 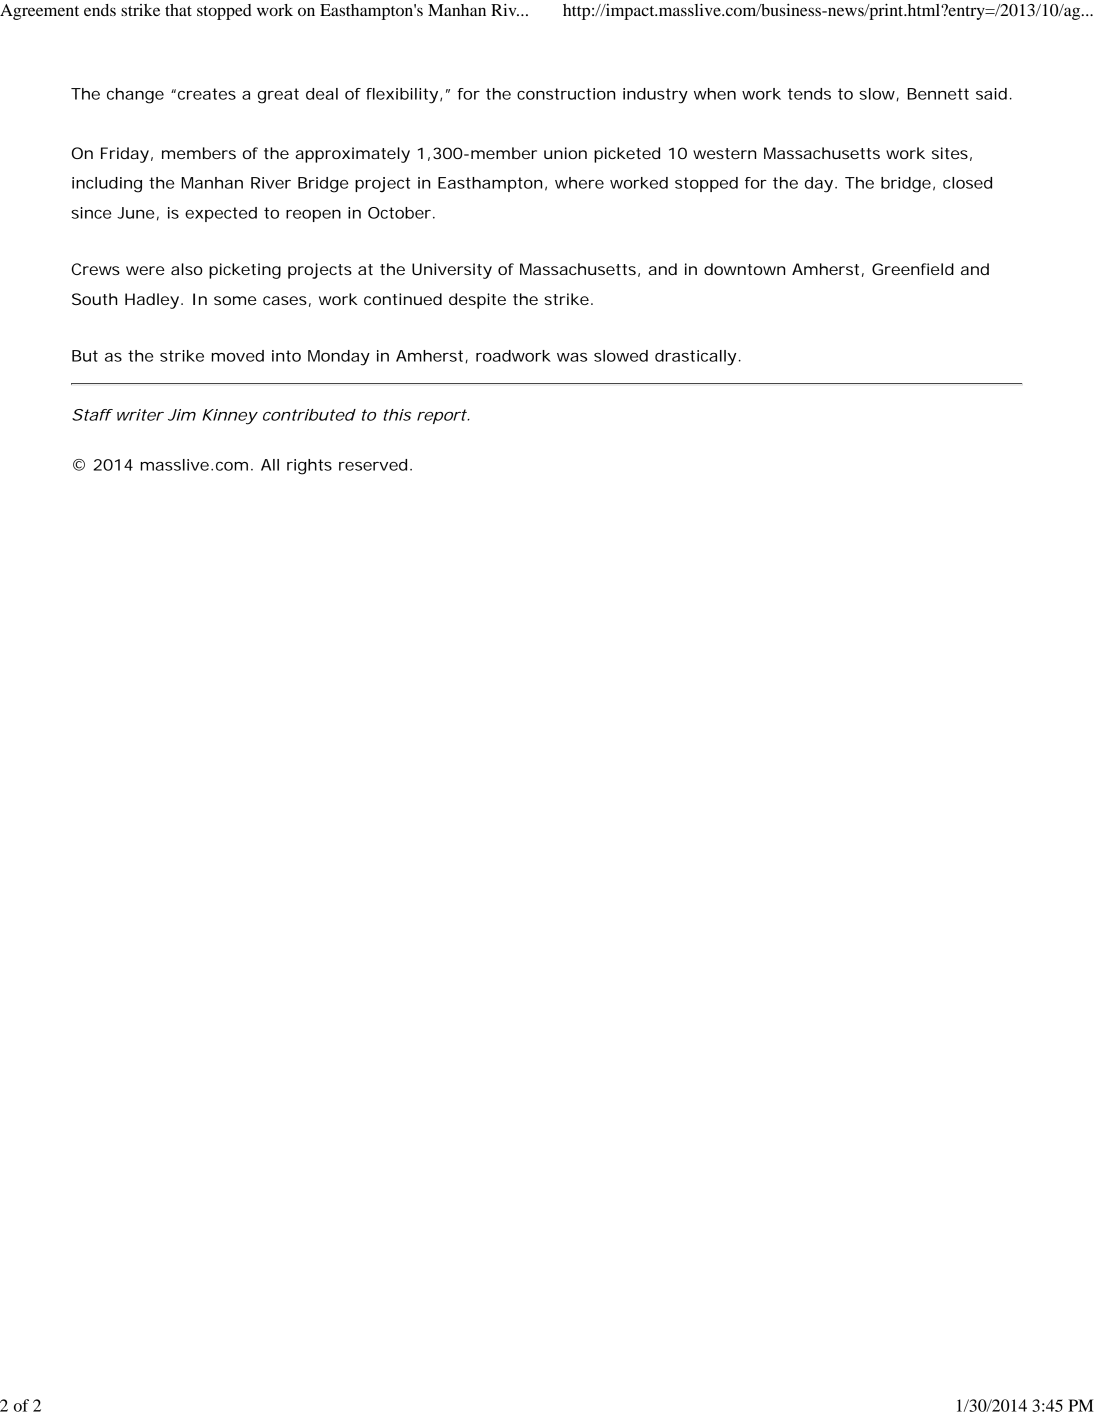 I want to click on writer, so click(x=140, y=415).
